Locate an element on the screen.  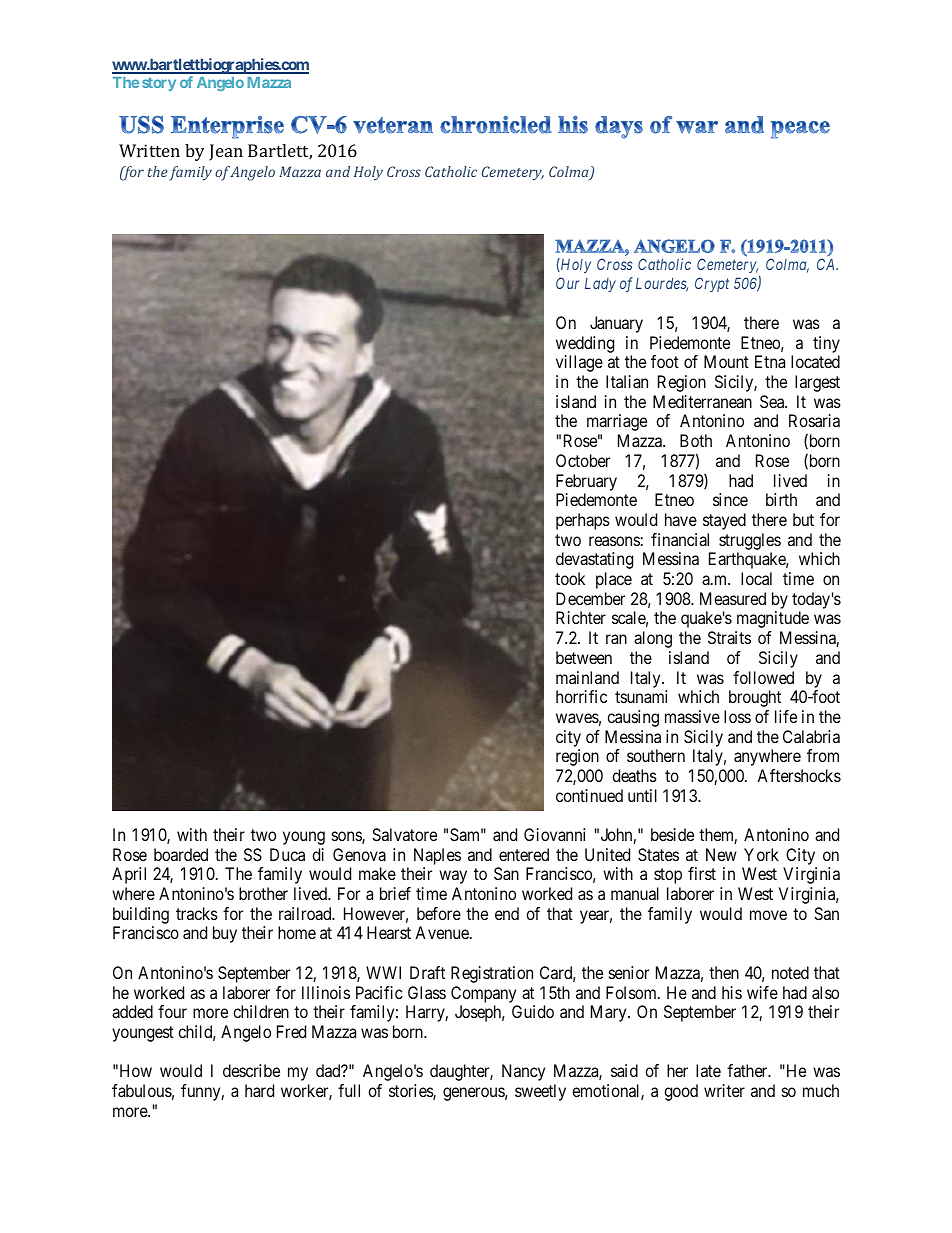
took is located at coordinates (570, 578).
